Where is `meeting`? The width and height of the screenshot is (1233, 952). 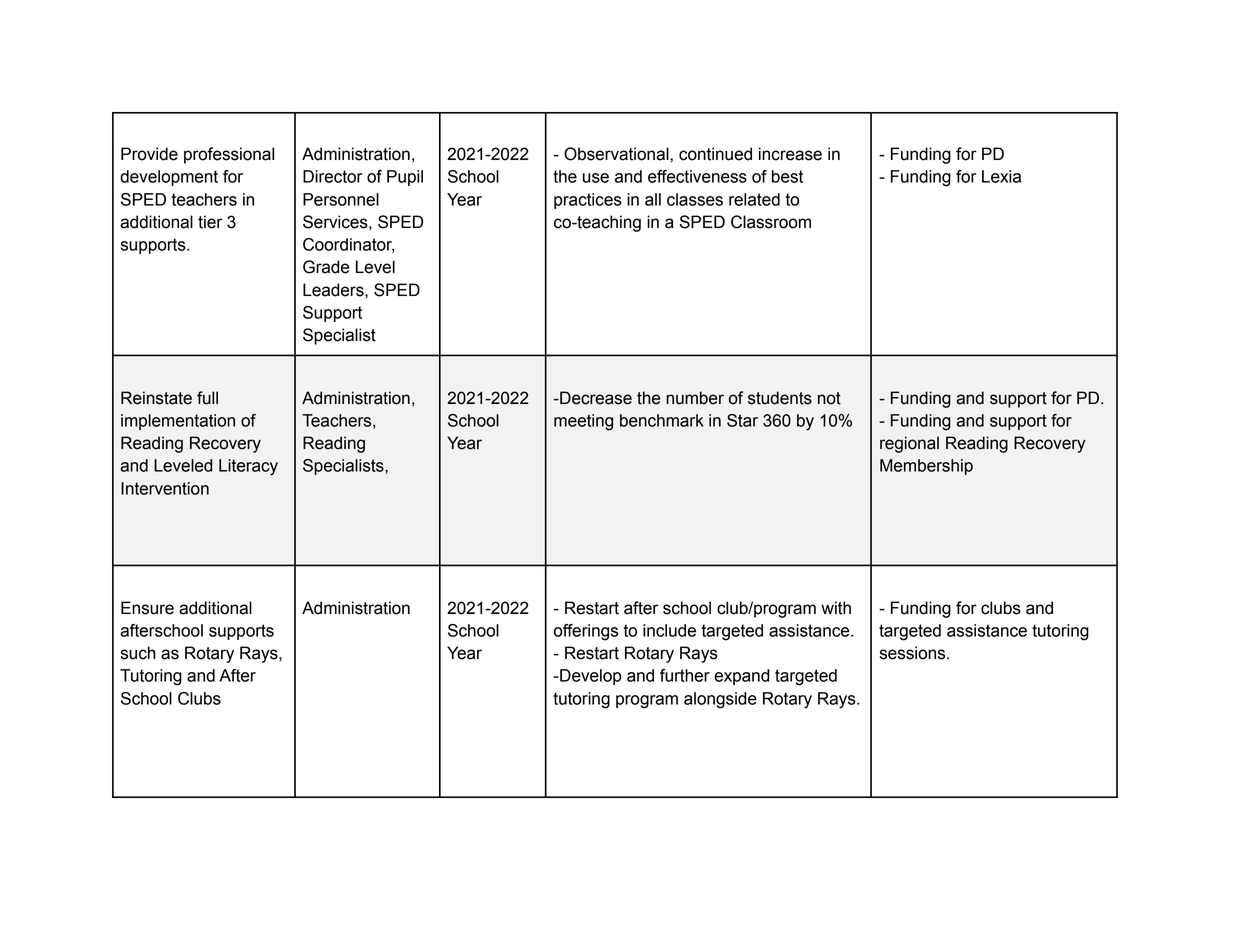 meeting is located at coordinates (583, 422).
